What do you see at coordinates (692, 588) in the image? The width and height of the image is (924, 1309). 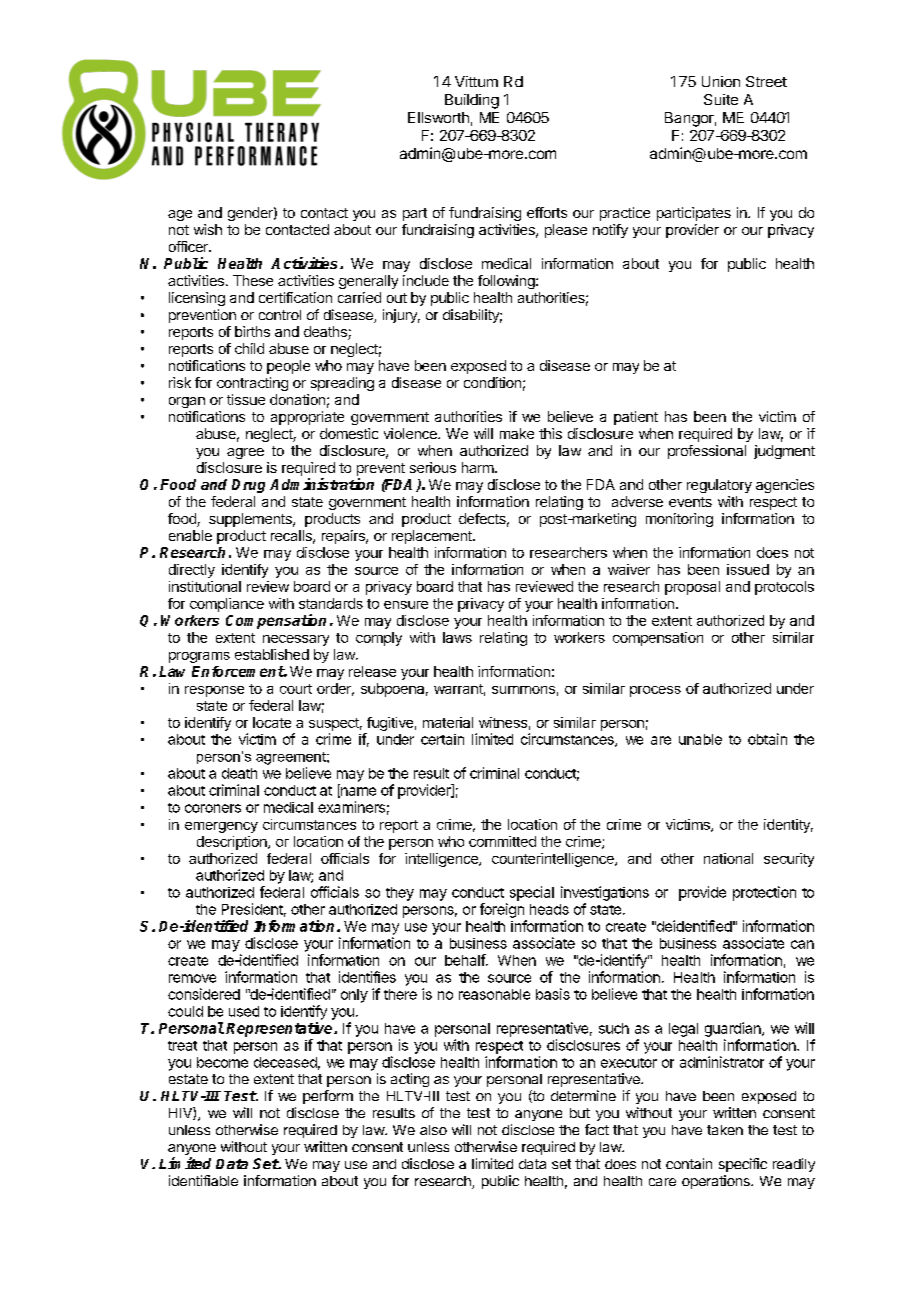 I see `proposal` at bounding box center [692, 588].
